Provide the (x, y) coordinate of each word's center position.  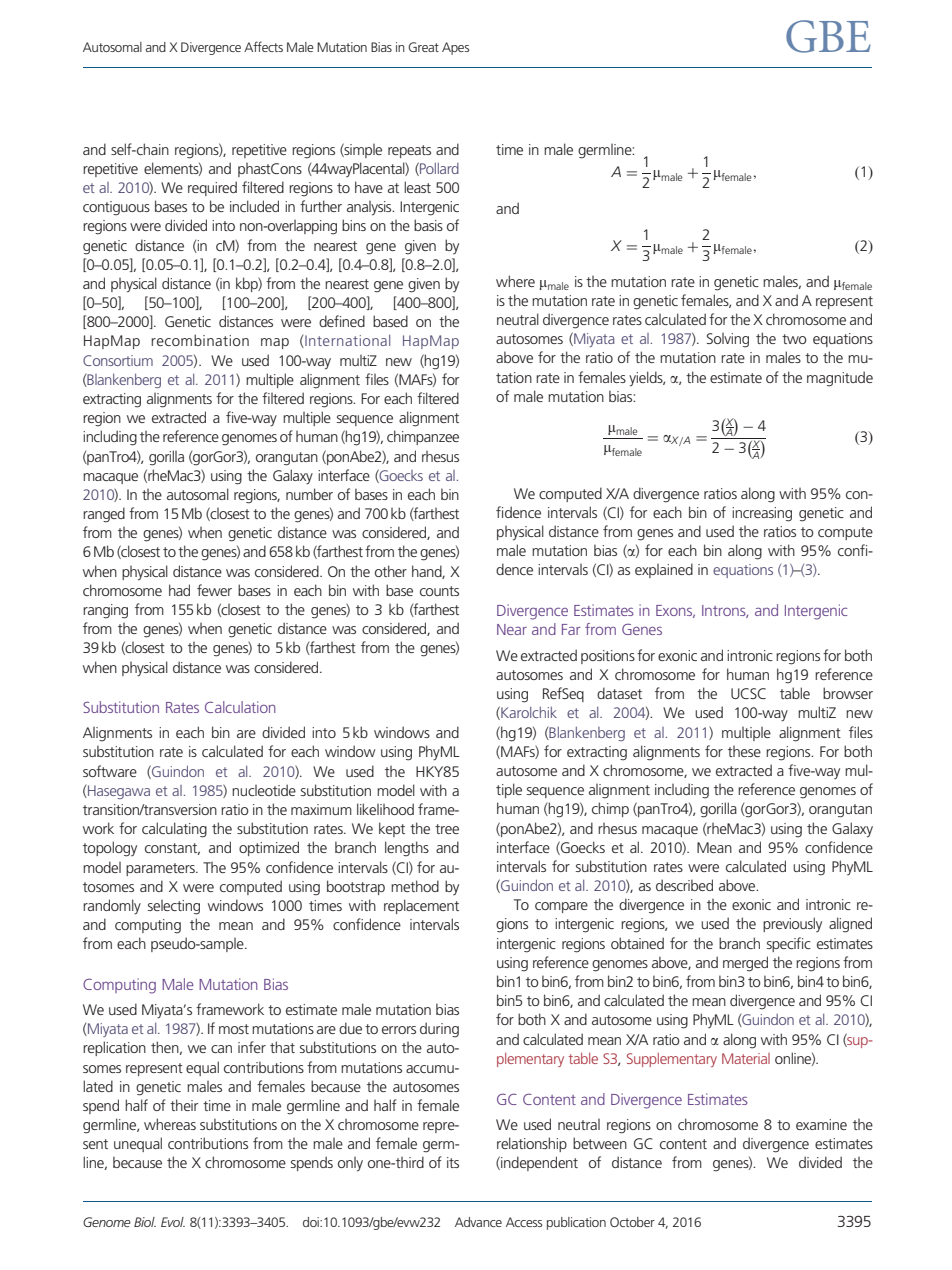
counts (439, 591)
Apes (455, 48)
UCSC (748, 693)
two (794, 339)
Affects (263, 46)
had (179, 590)
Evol (173, 1222)
